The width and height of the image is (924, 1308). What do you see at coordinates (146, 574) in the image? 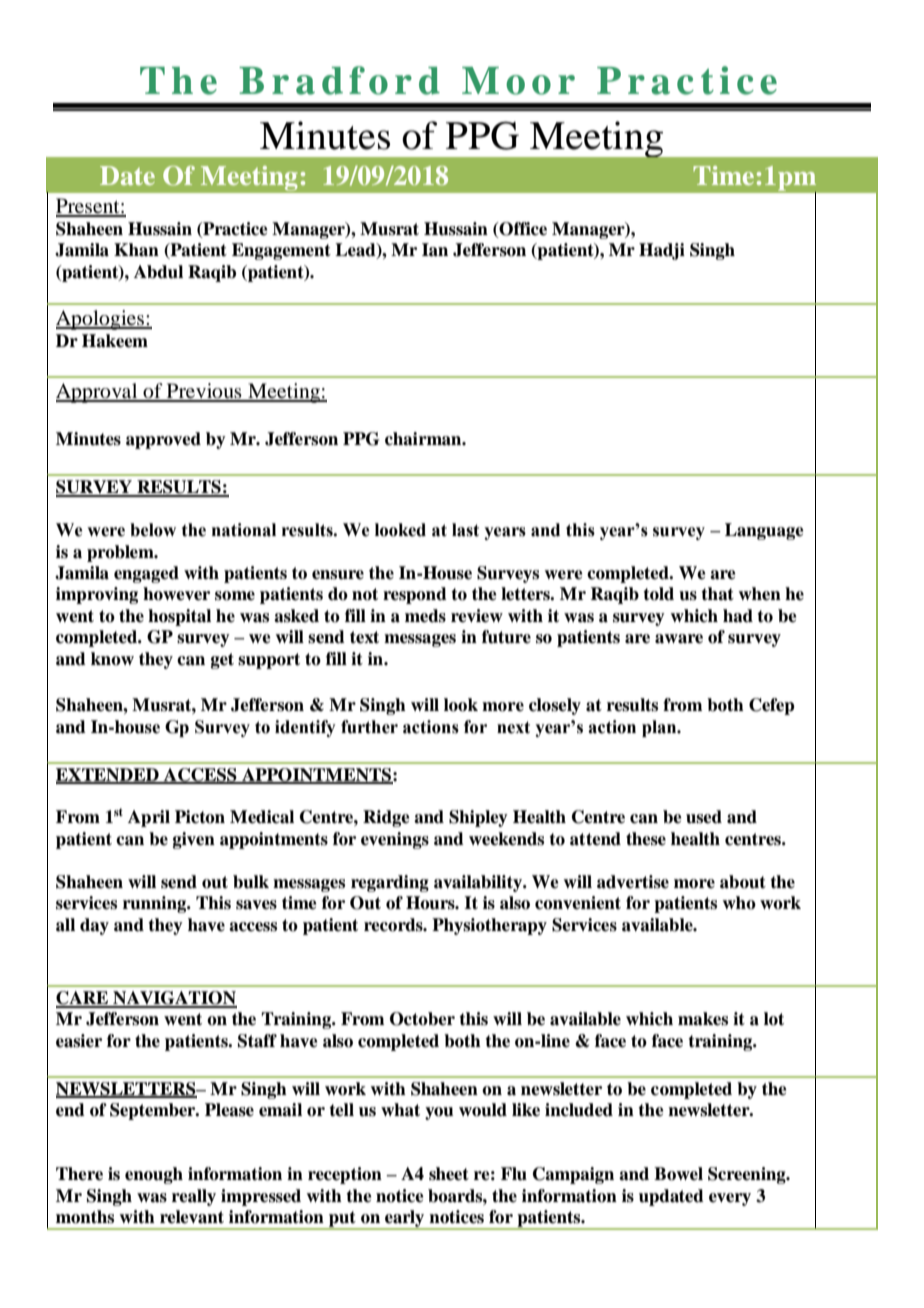
I see `engaged` at bounding box center [146, 574].
